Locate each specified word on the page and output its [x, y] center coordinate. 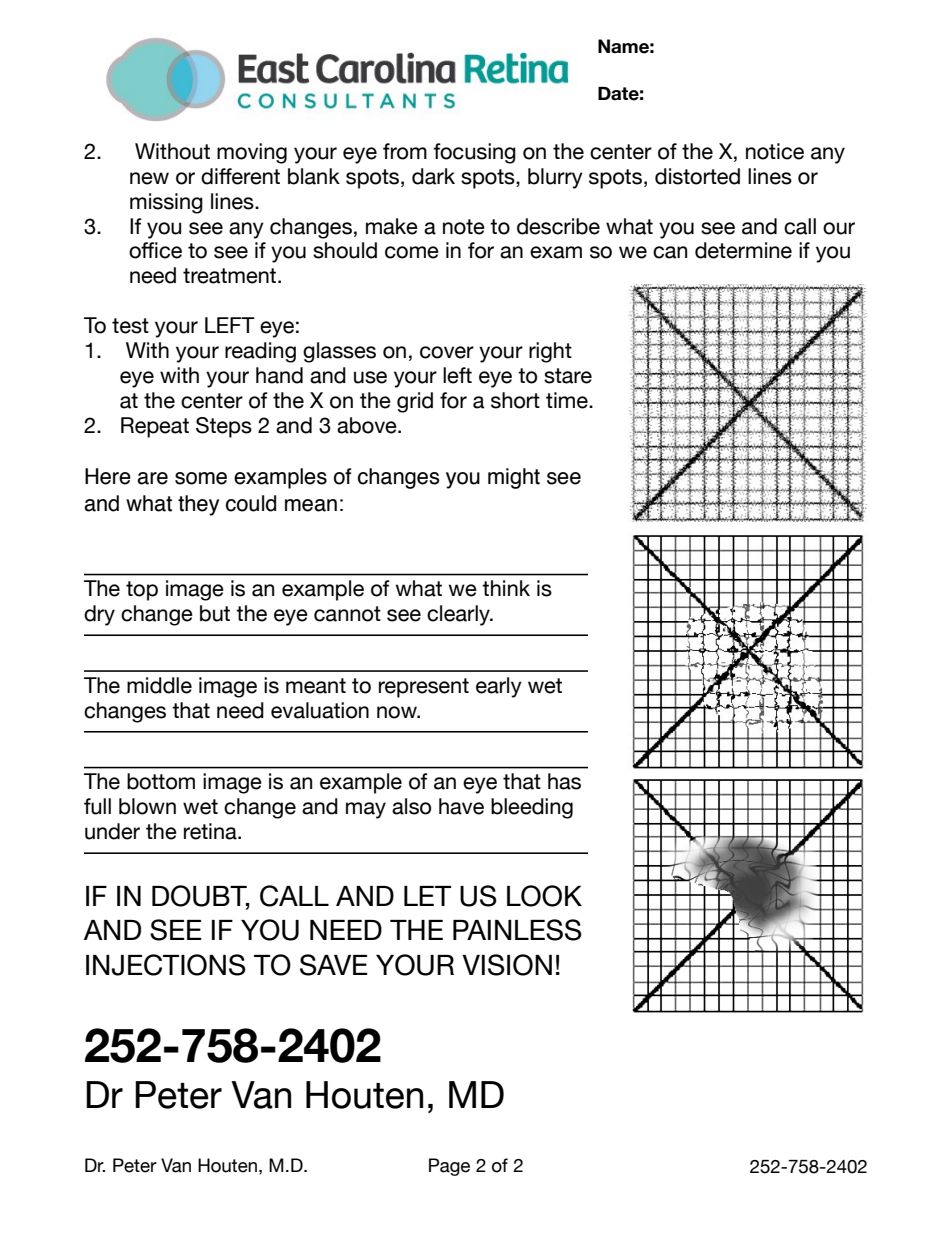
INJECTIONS [166, 965]
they [198, 505]
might [514, 478]
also [411, 806]
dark [433, 176]
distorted [697, 176]
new [149, 178]
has [564, 781]
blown [147, 806]
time [568, 400]
